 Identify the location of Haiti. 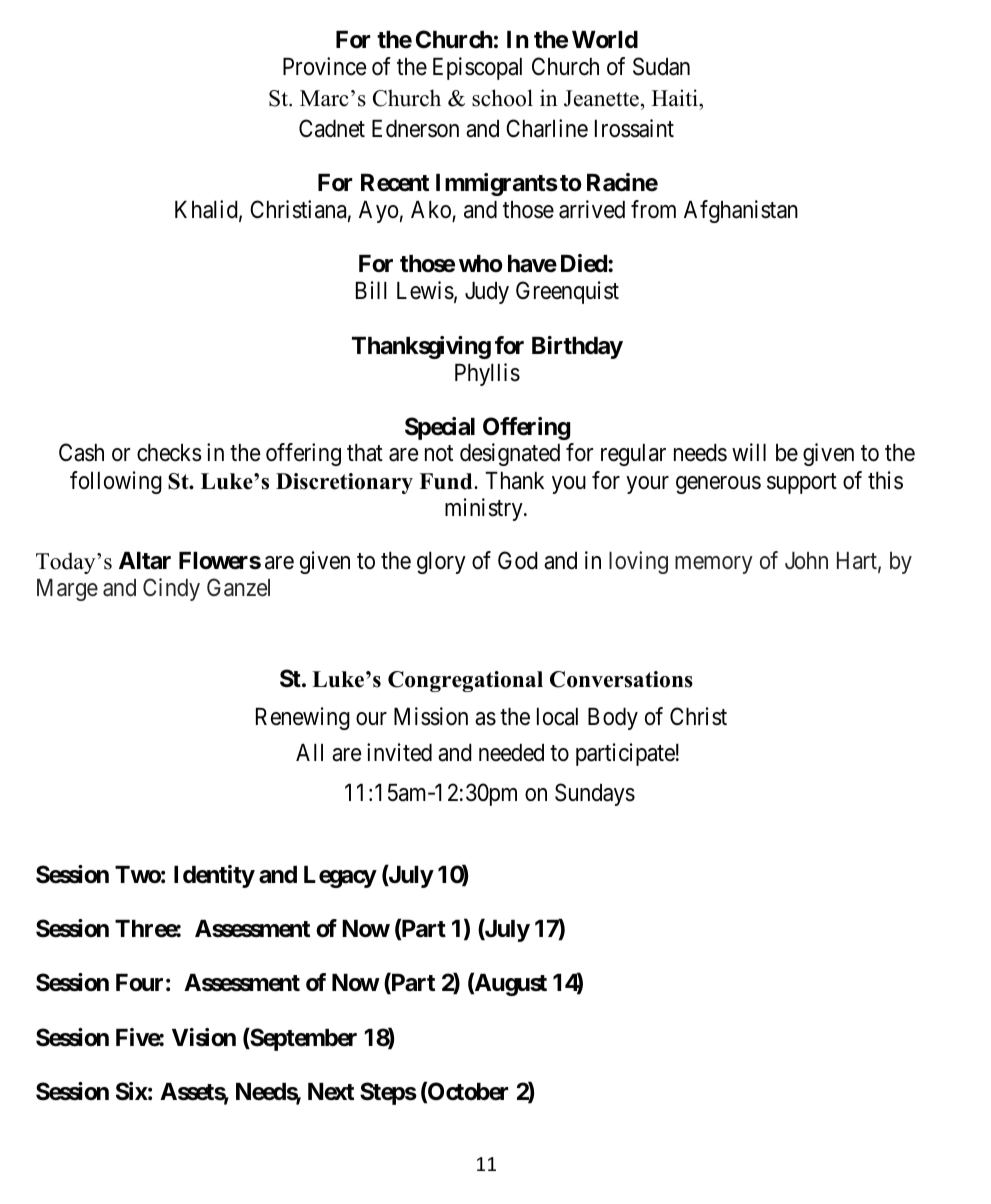
(676, 97).
